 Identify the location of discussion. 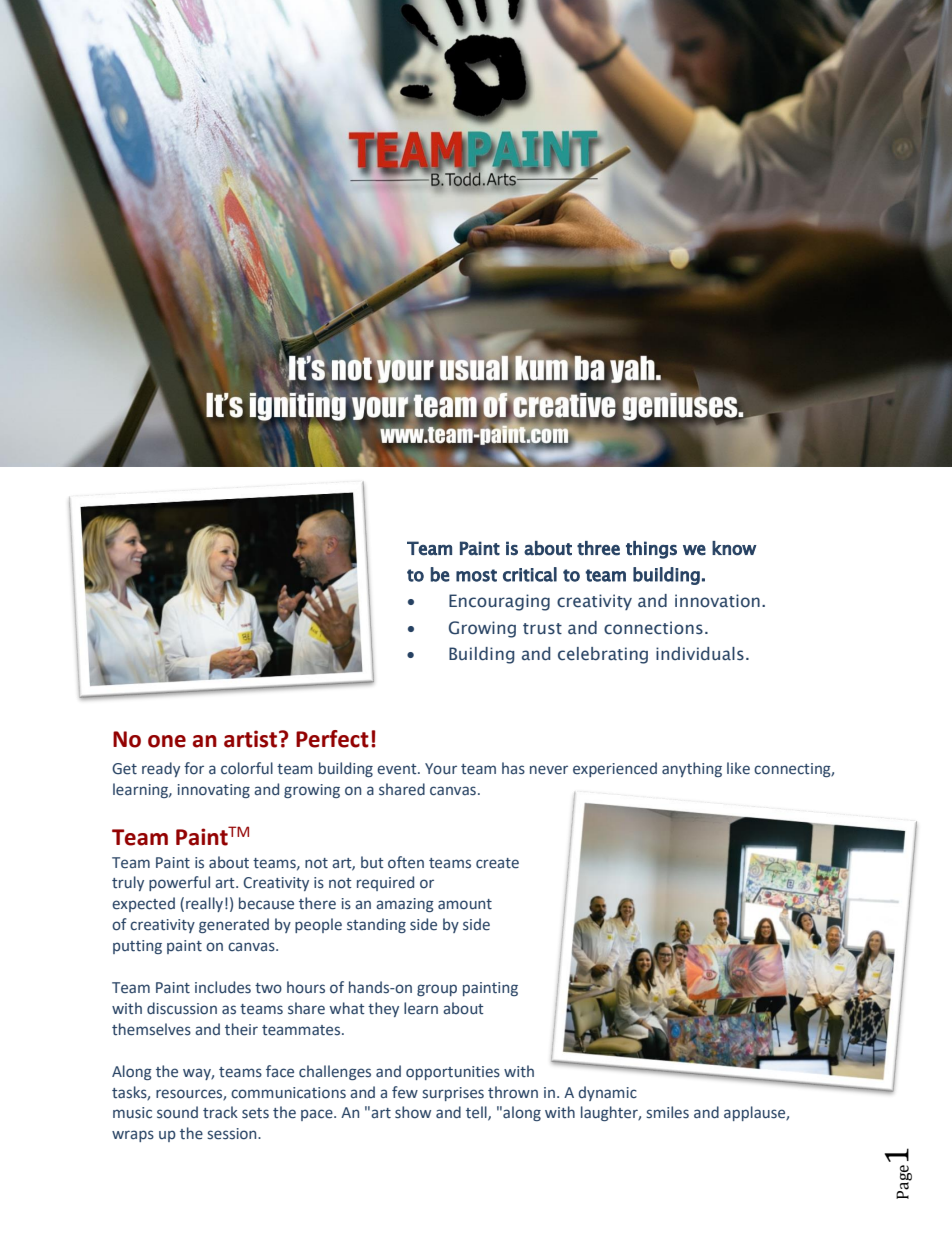
(182, 1008).
